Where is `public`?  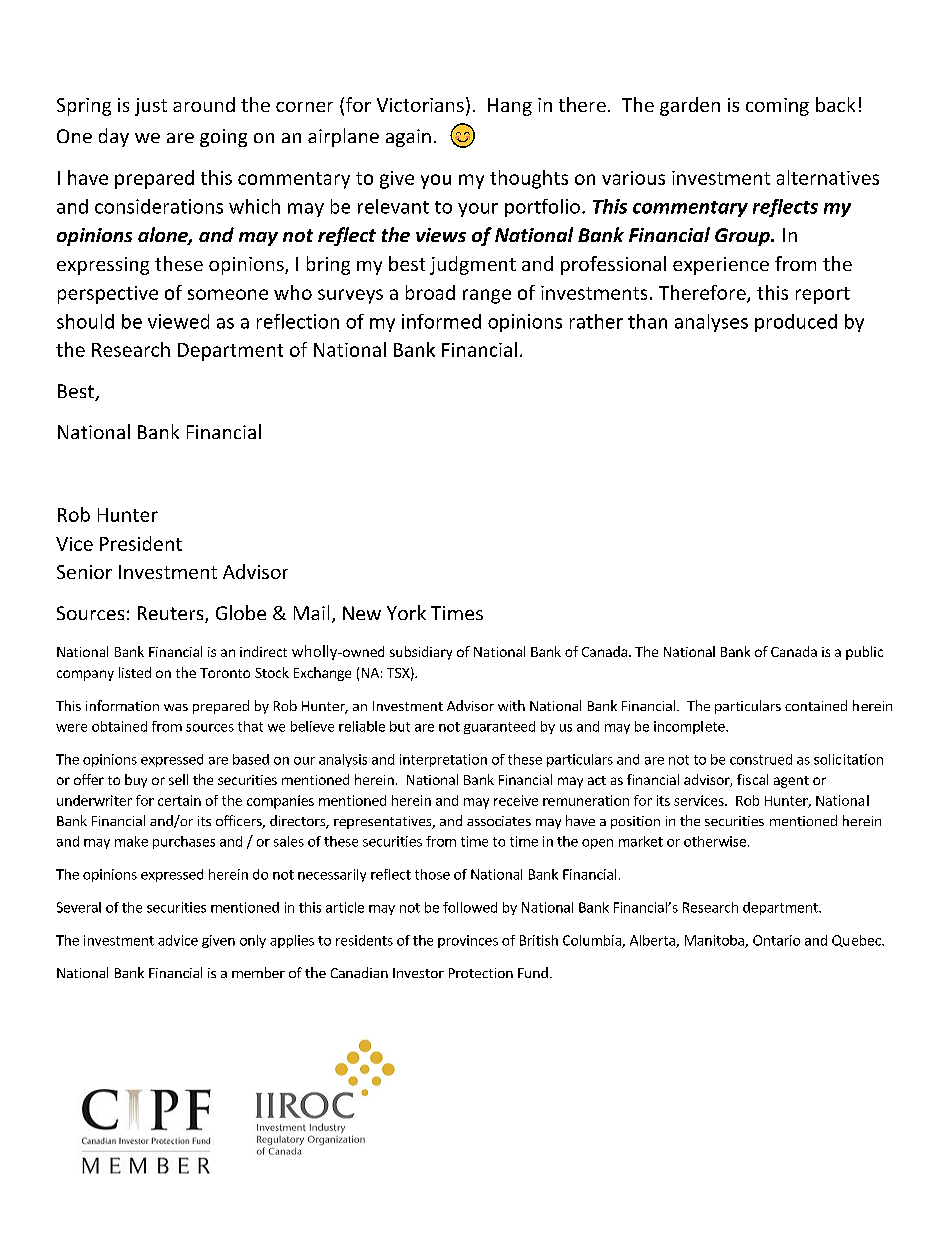
public is located at coordinates (864, 653).
